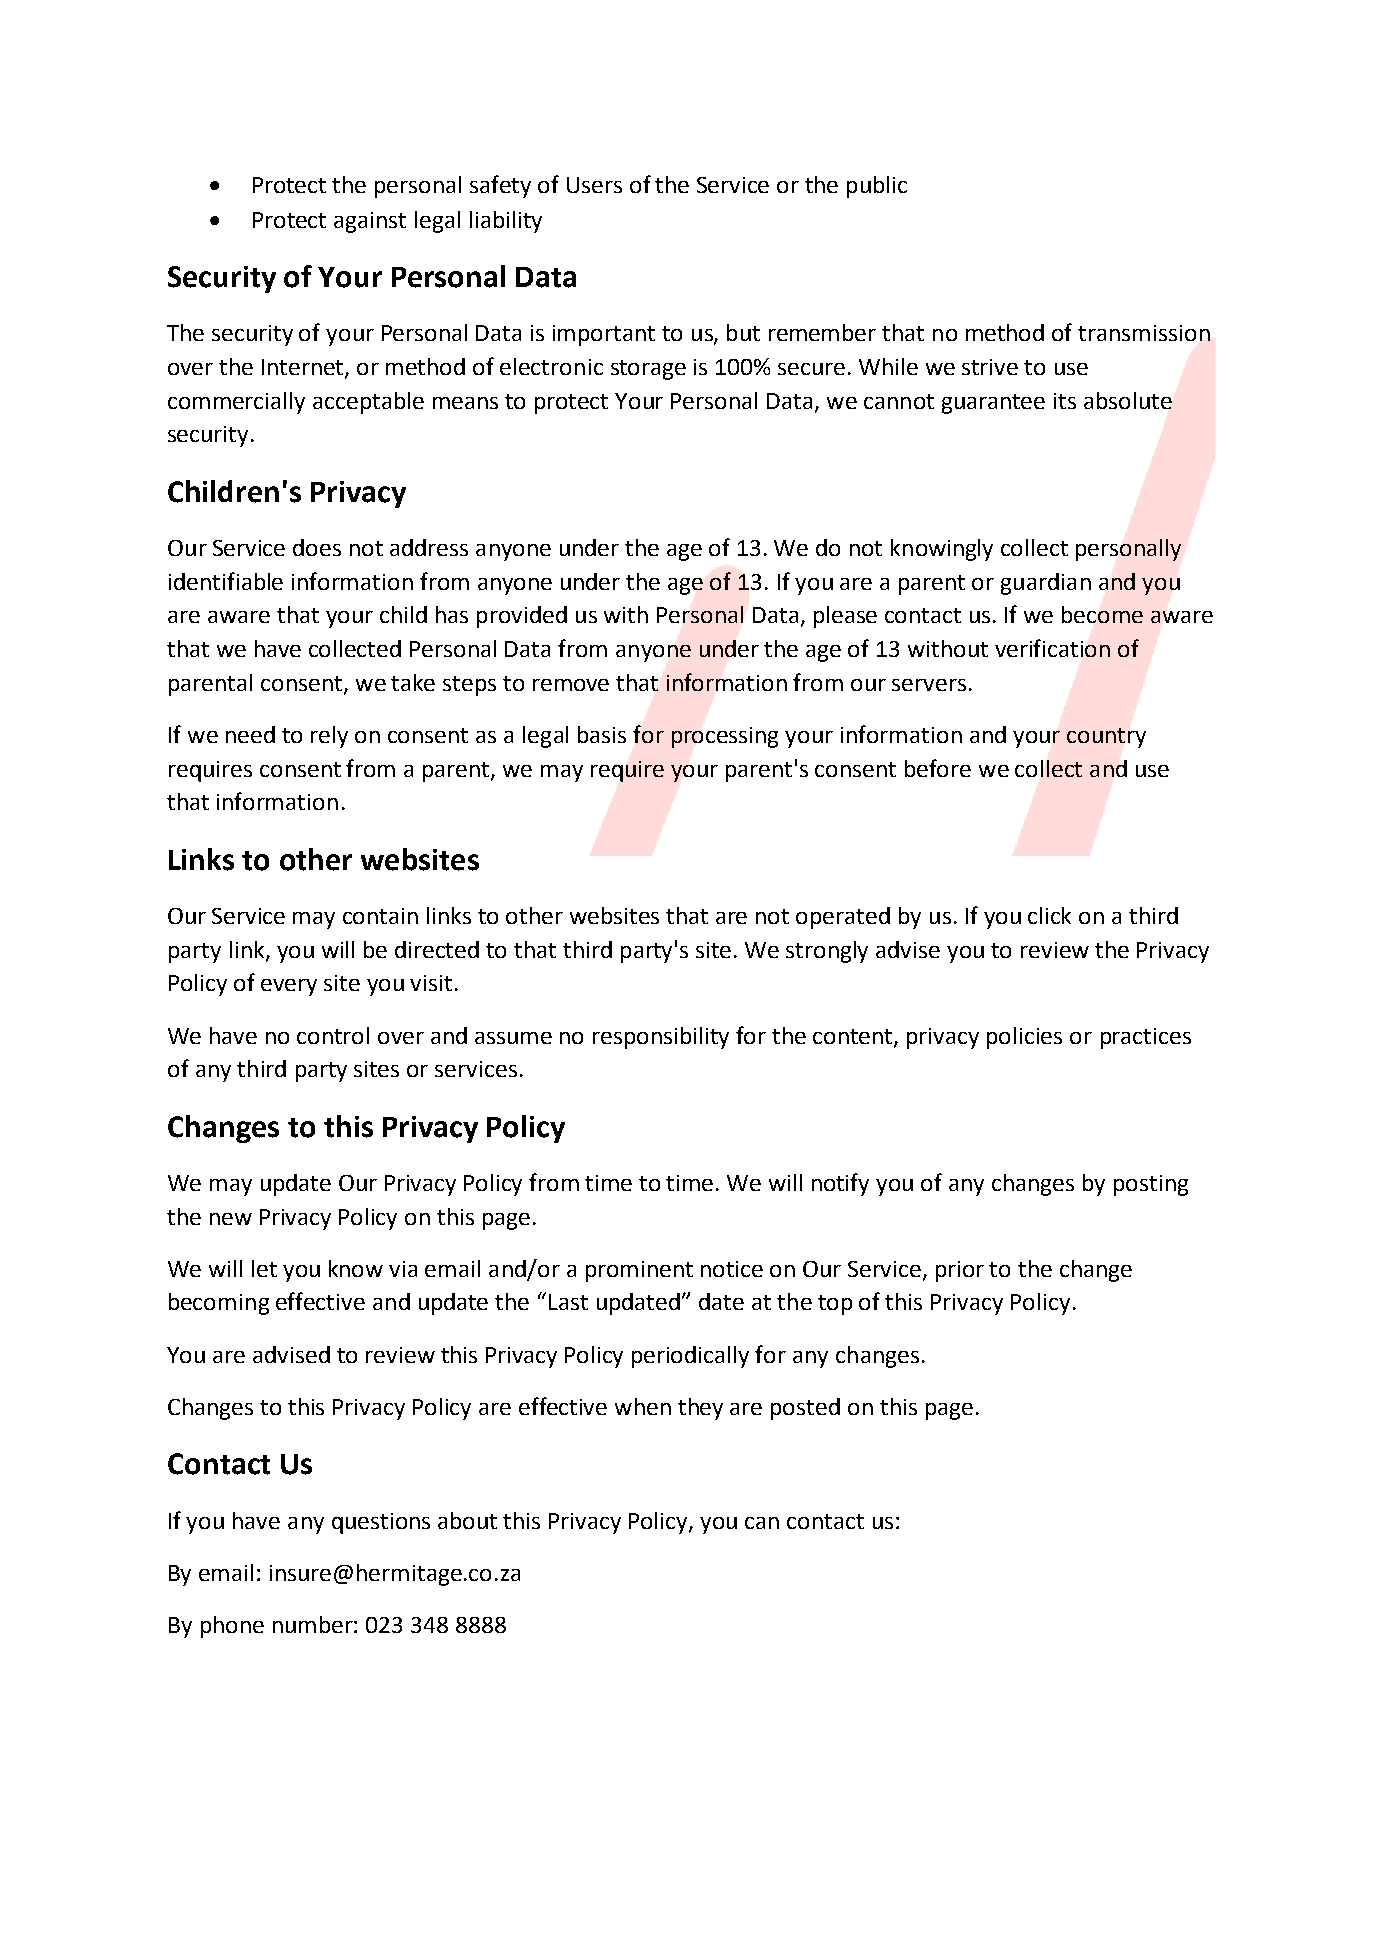 This document has height=1956, width=1383. What do you see at coordinates (264, 1268) in the document?
I see `let` at bounding box center [264, 1268].
